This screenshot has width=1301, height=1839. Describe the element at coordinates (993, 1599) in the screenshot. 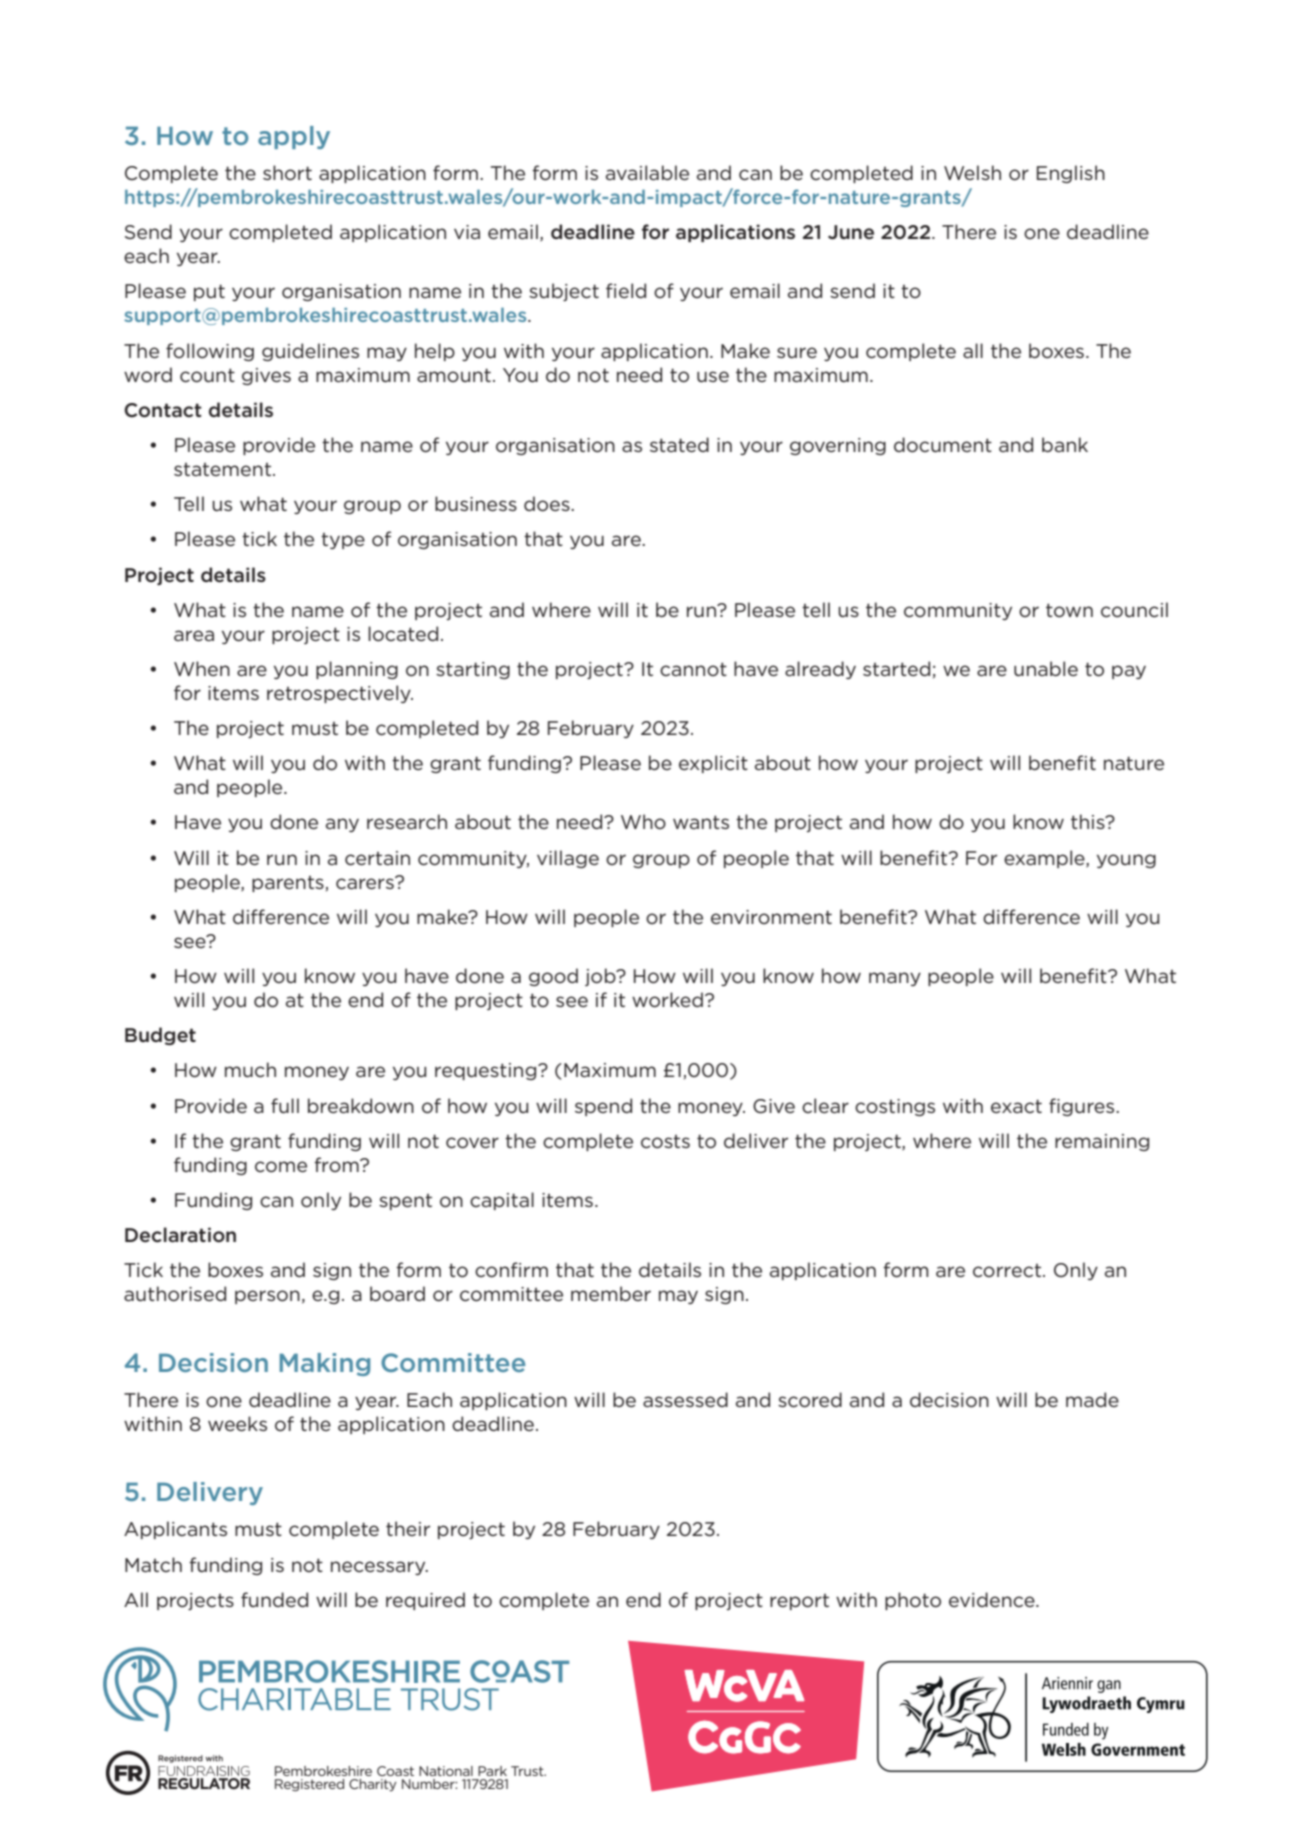

I see `evidence` at that location.
